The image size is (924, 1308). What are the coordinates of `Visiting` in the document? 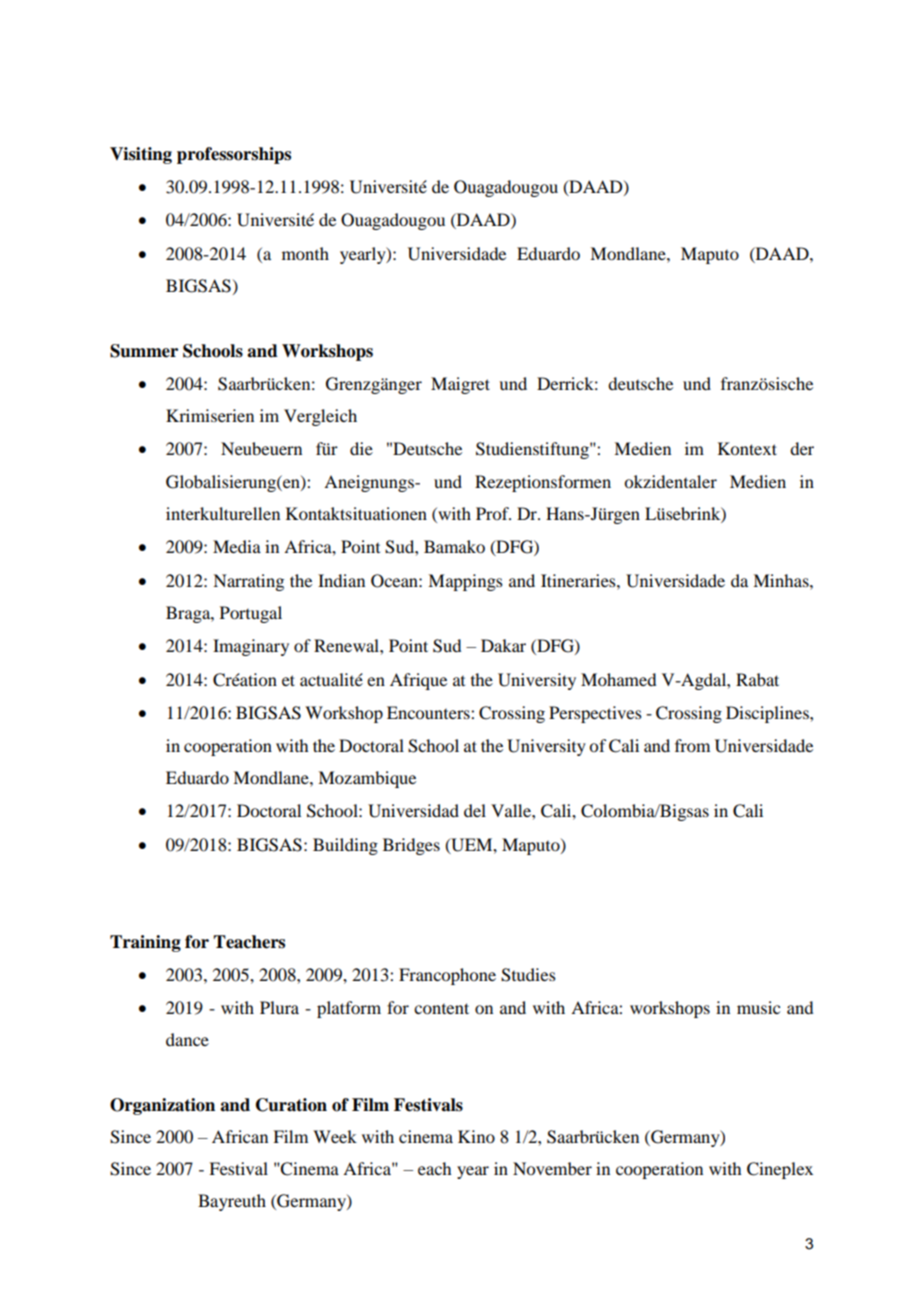 It's located at (141, 155).
